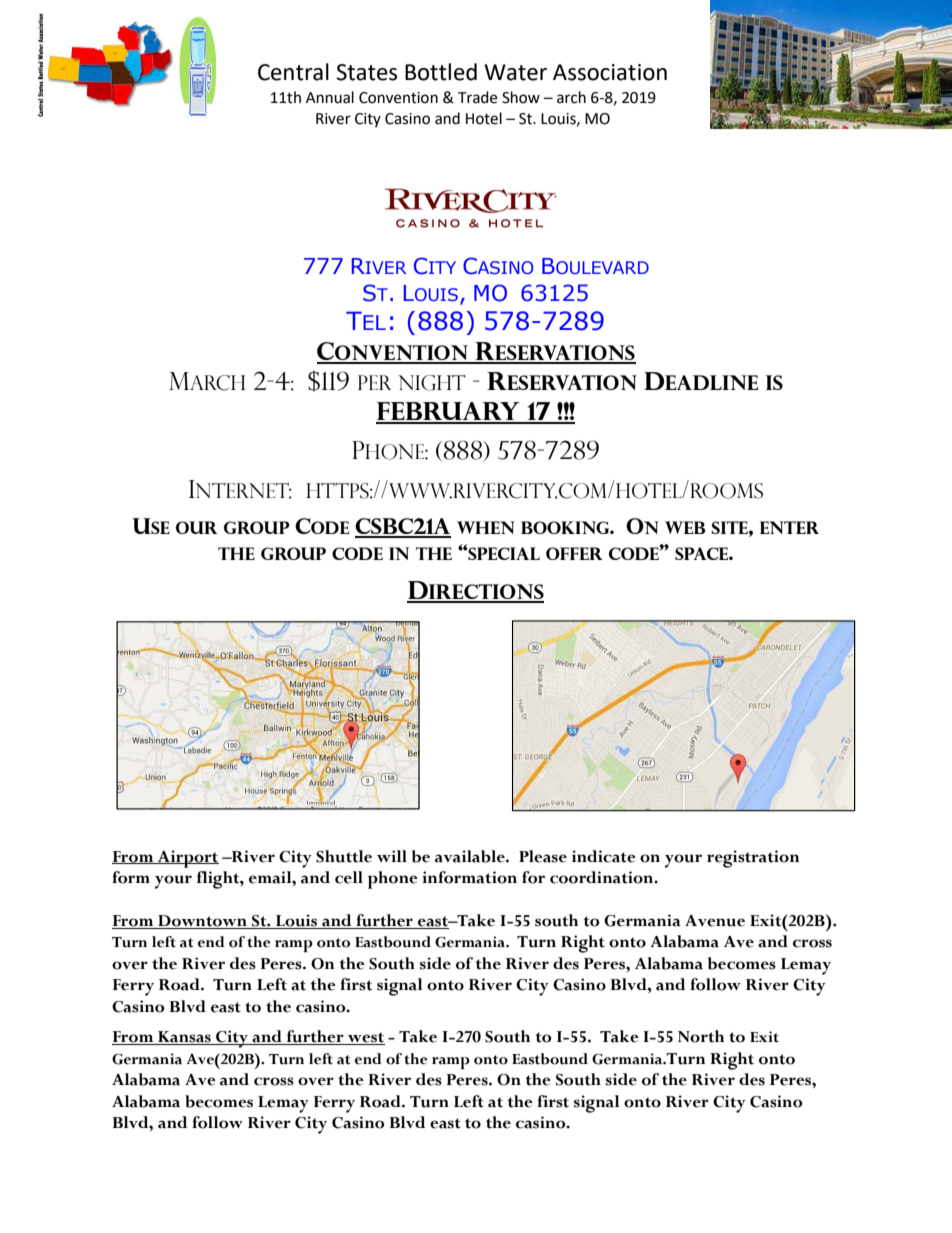  I want to click on Central, so click(293, 72).
